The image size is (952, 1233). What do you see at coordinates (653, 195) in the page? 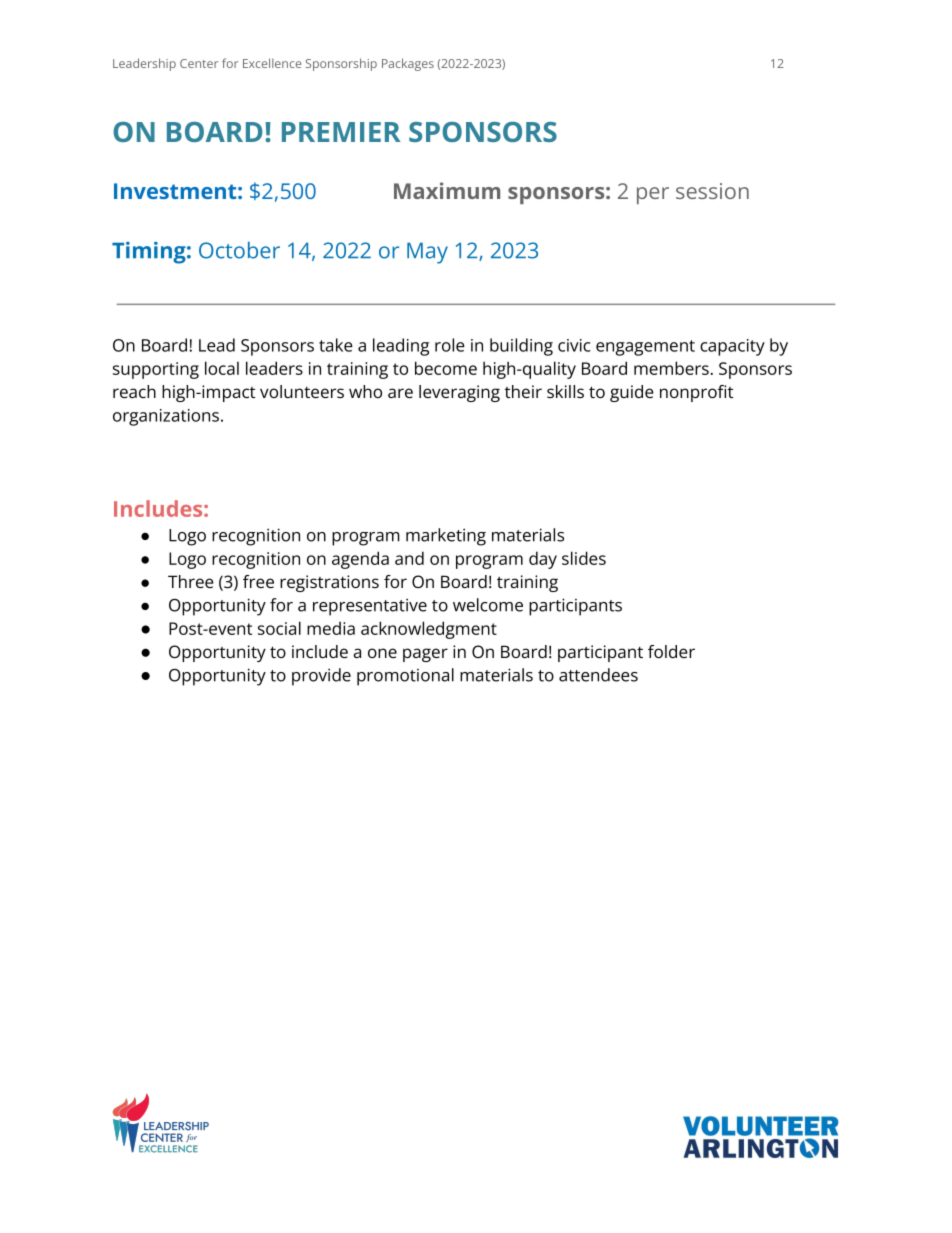
I see `per` at bounding box center [653, 195].
